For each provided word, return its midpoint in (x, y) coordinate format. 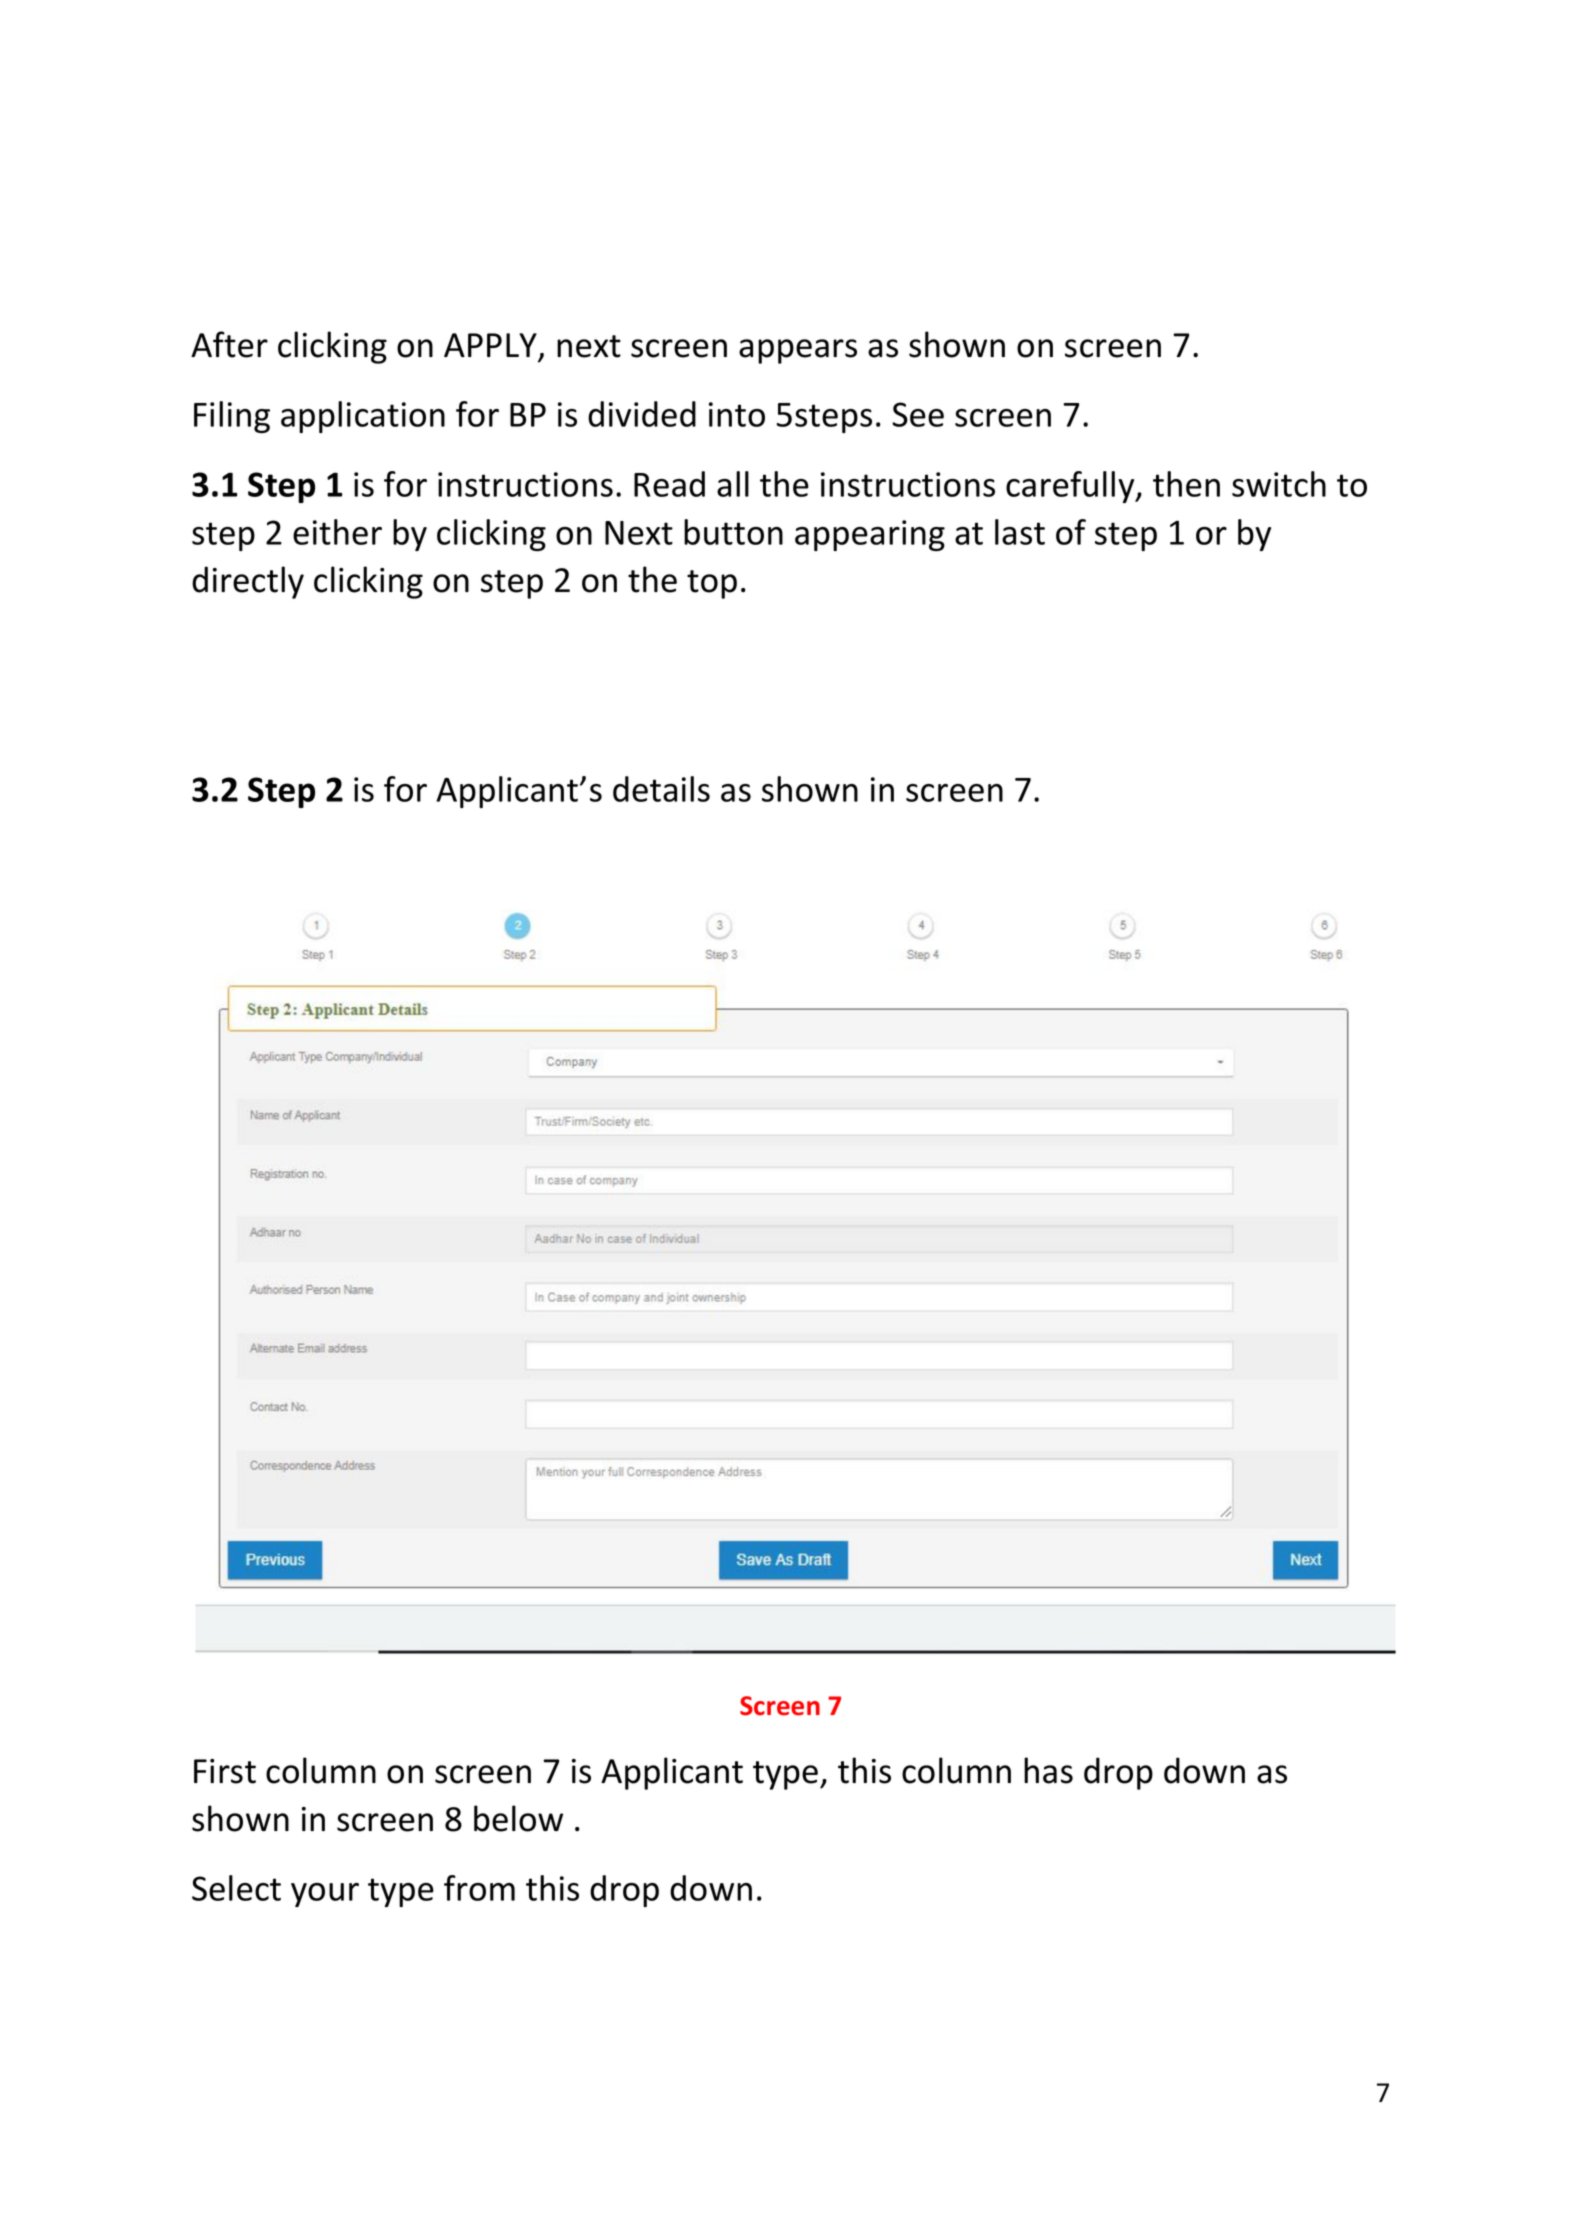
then (1186, 484)
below (518, 1818)
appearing (870, 535)
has (1048, 1770)
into (737, 414)
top (712, 584)
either (337, 532)
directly (248, 582)
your (325, 1895)
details (661, 789)
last (1020, 532)
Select (236, 1888)
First (225, 1771)
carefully (1071, 487)
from (479, 1888)
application (363, 417)
